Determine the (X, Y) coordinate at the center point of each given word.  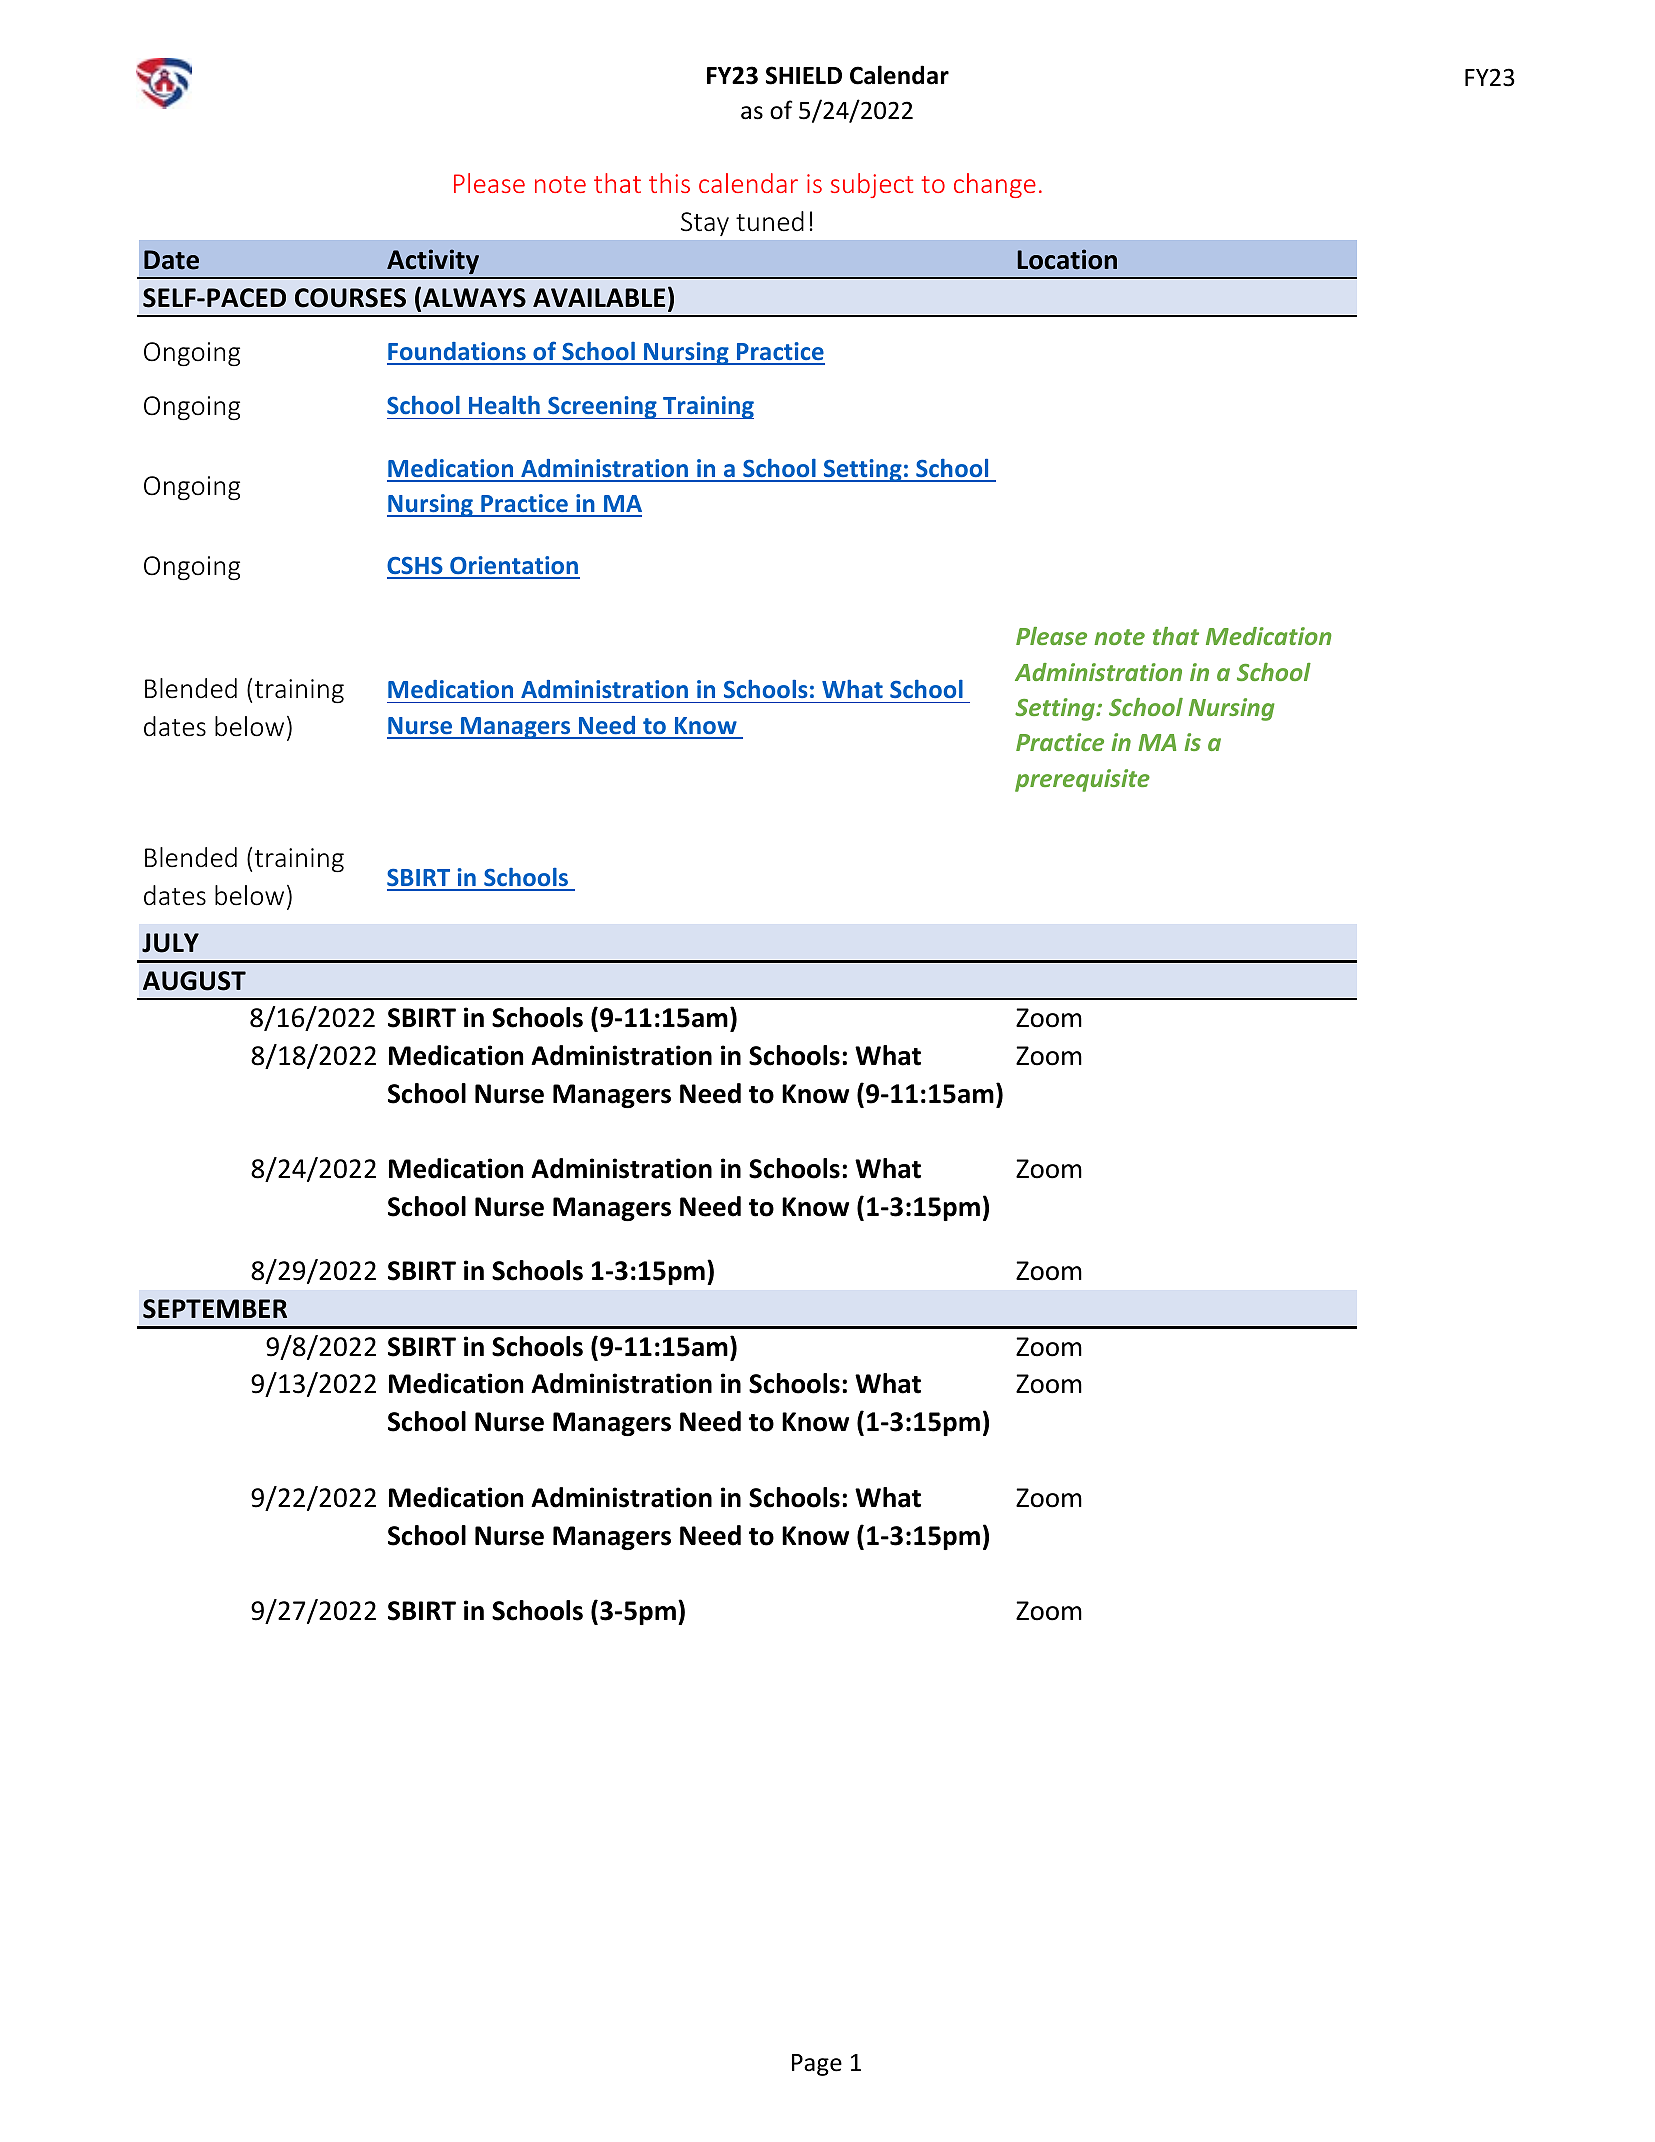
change (995, 185)
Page (817, 2065)
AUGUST (194, 981)
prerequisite (1082, 780)
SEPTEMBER (215, 1309)
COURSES (350, 298)
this (669, 183)
